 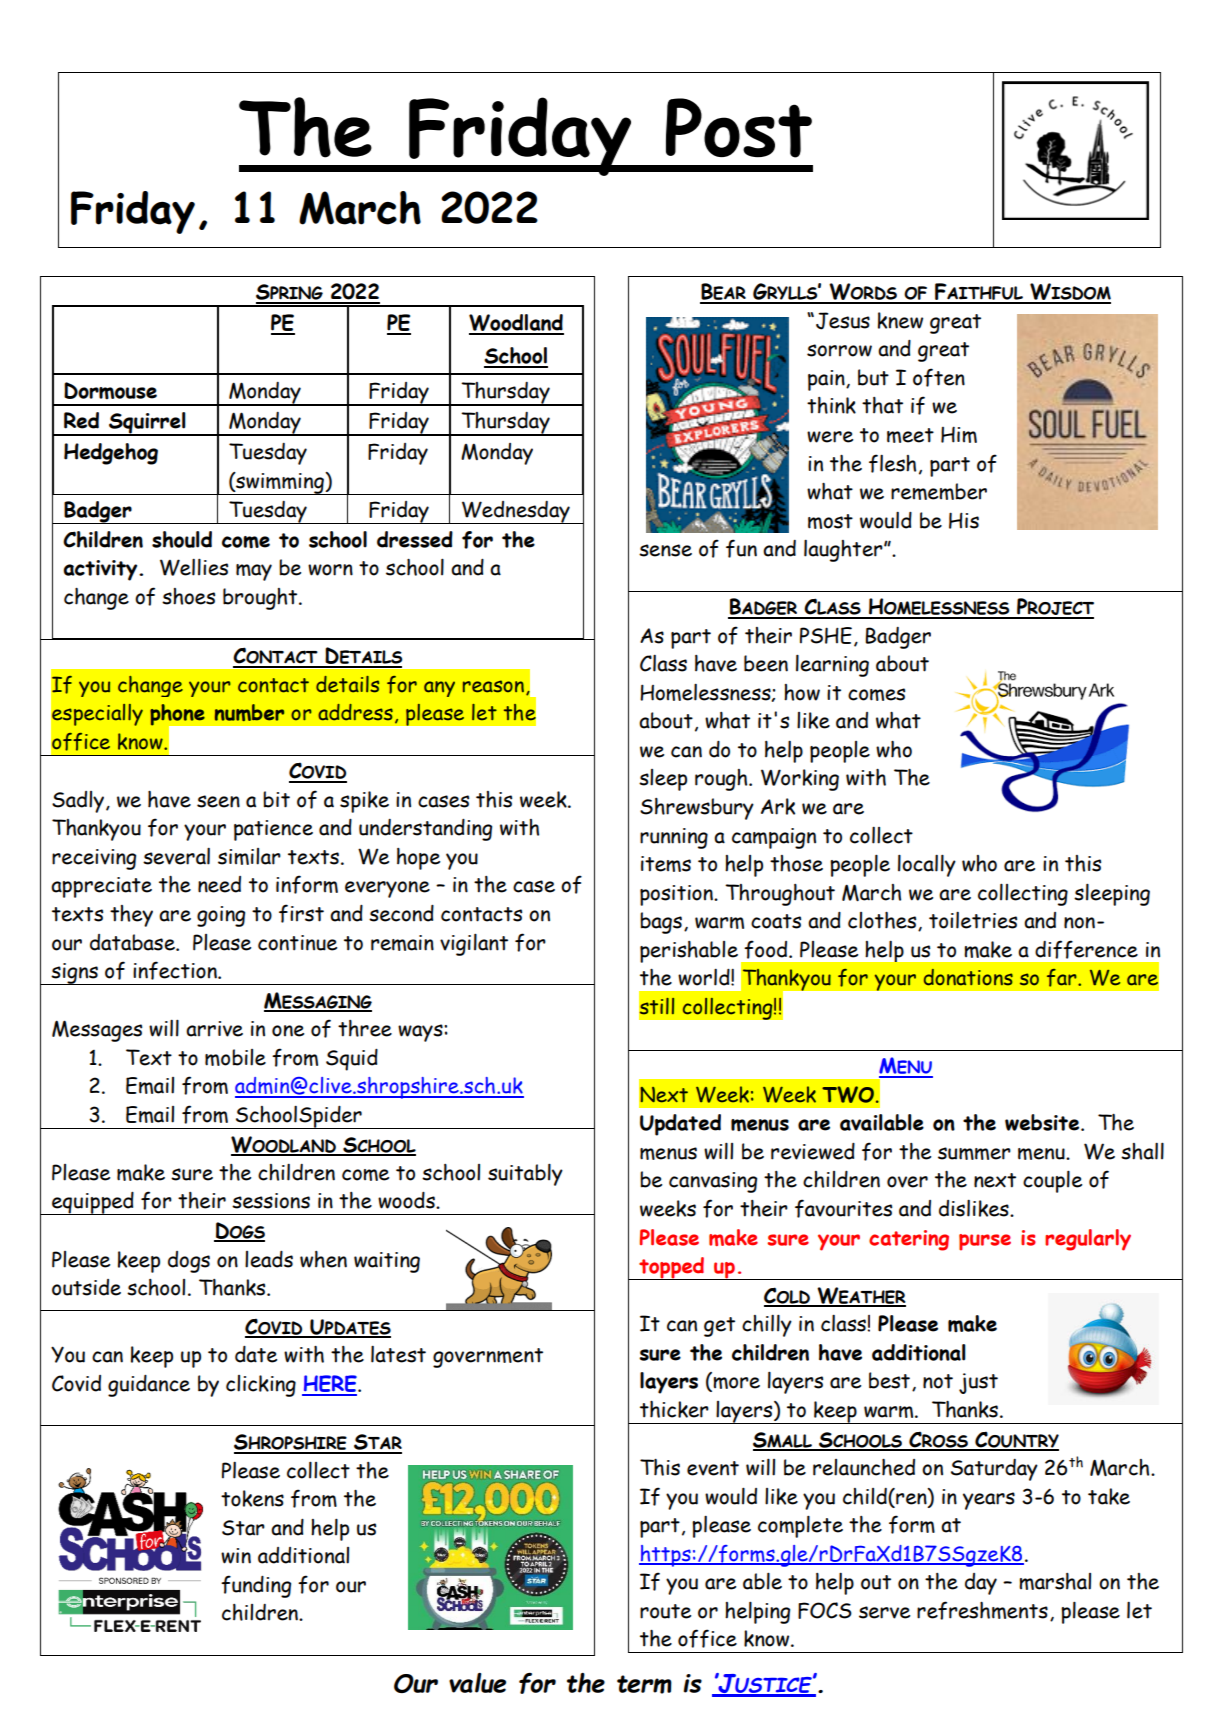 I want to click on website, so click(x=1042, y=1122).
